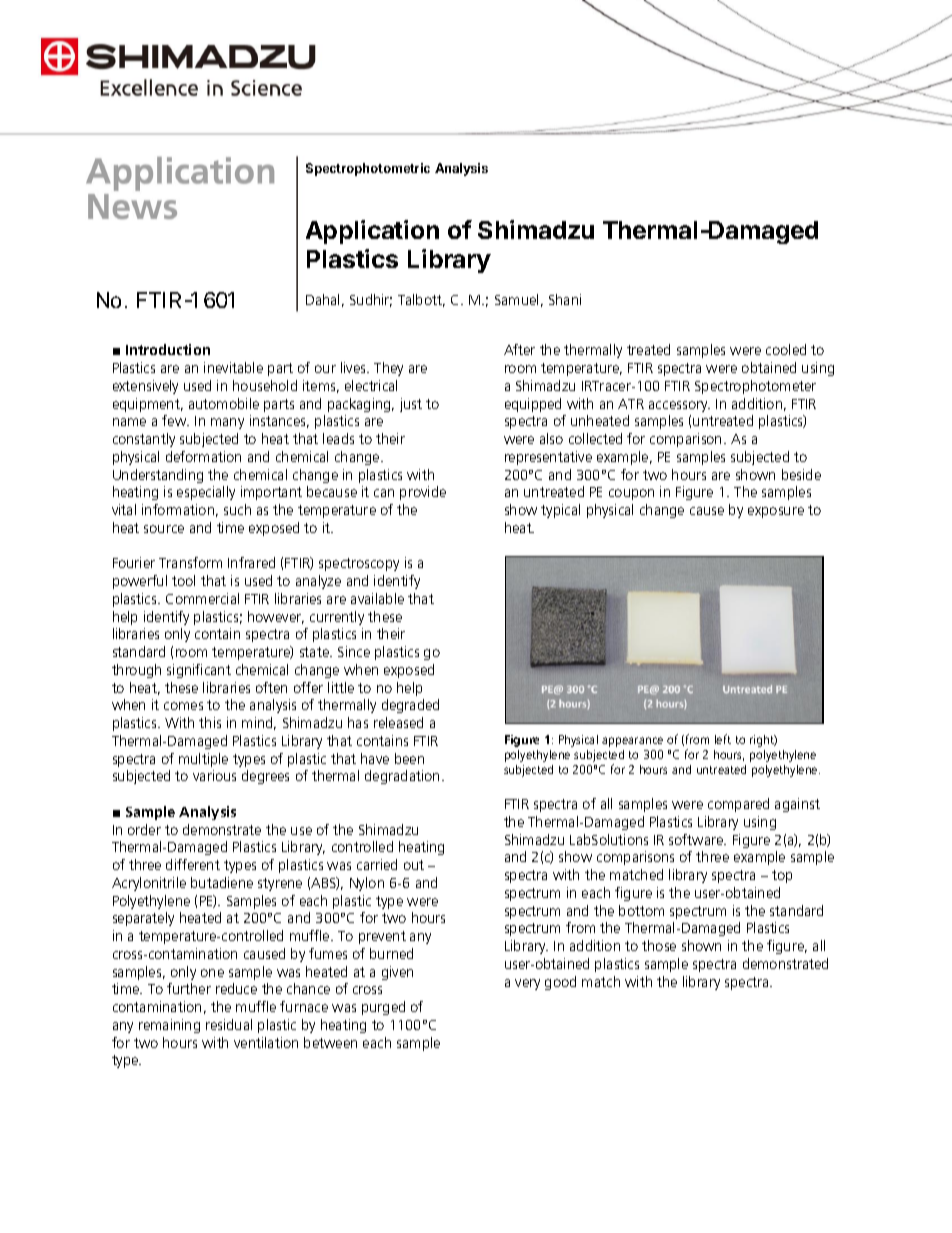  I want to click on residual, so click(229, 1024).
